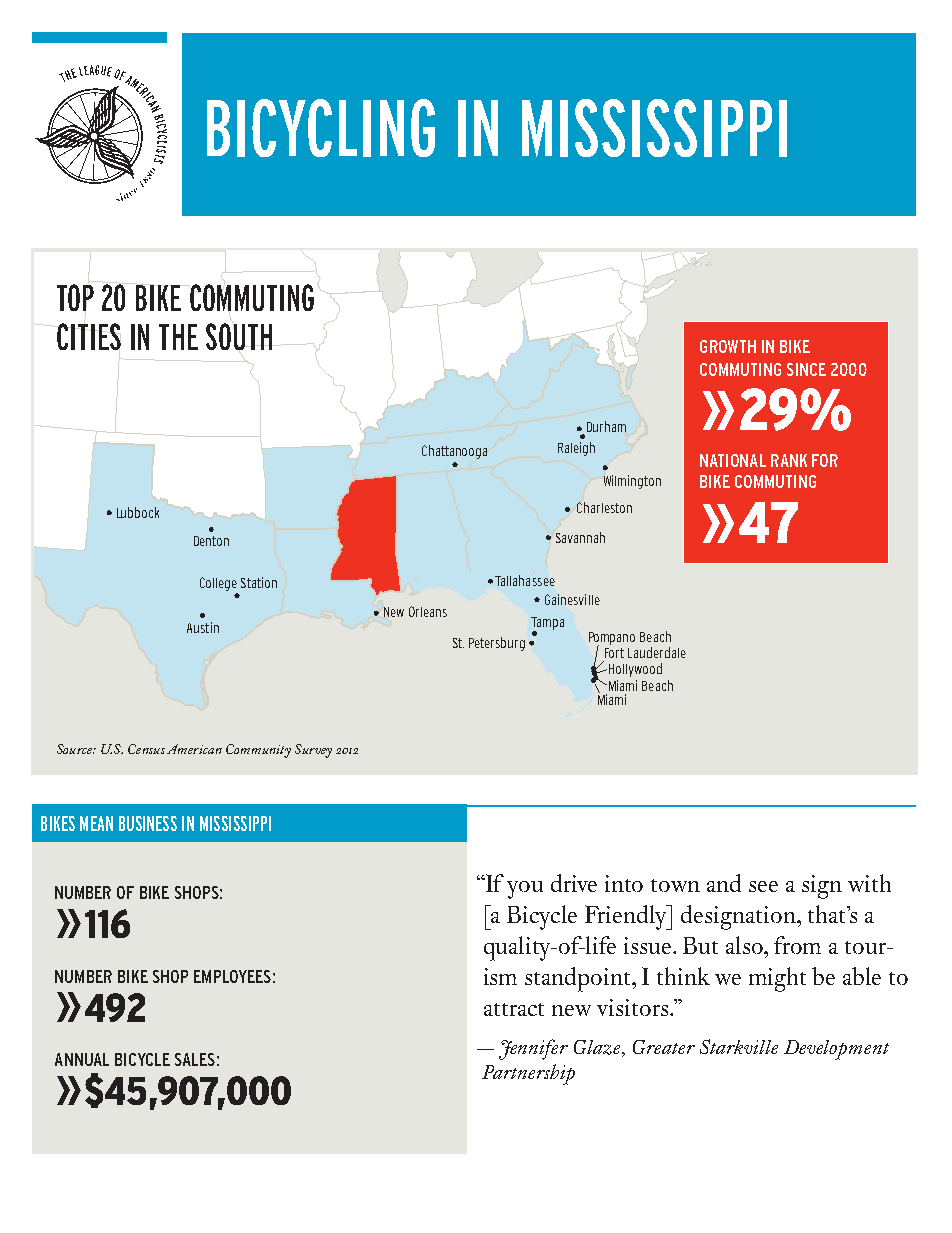 The height and width of the screenshot is (1233, 952). I want to click on Orleans, so click(428, 611).
